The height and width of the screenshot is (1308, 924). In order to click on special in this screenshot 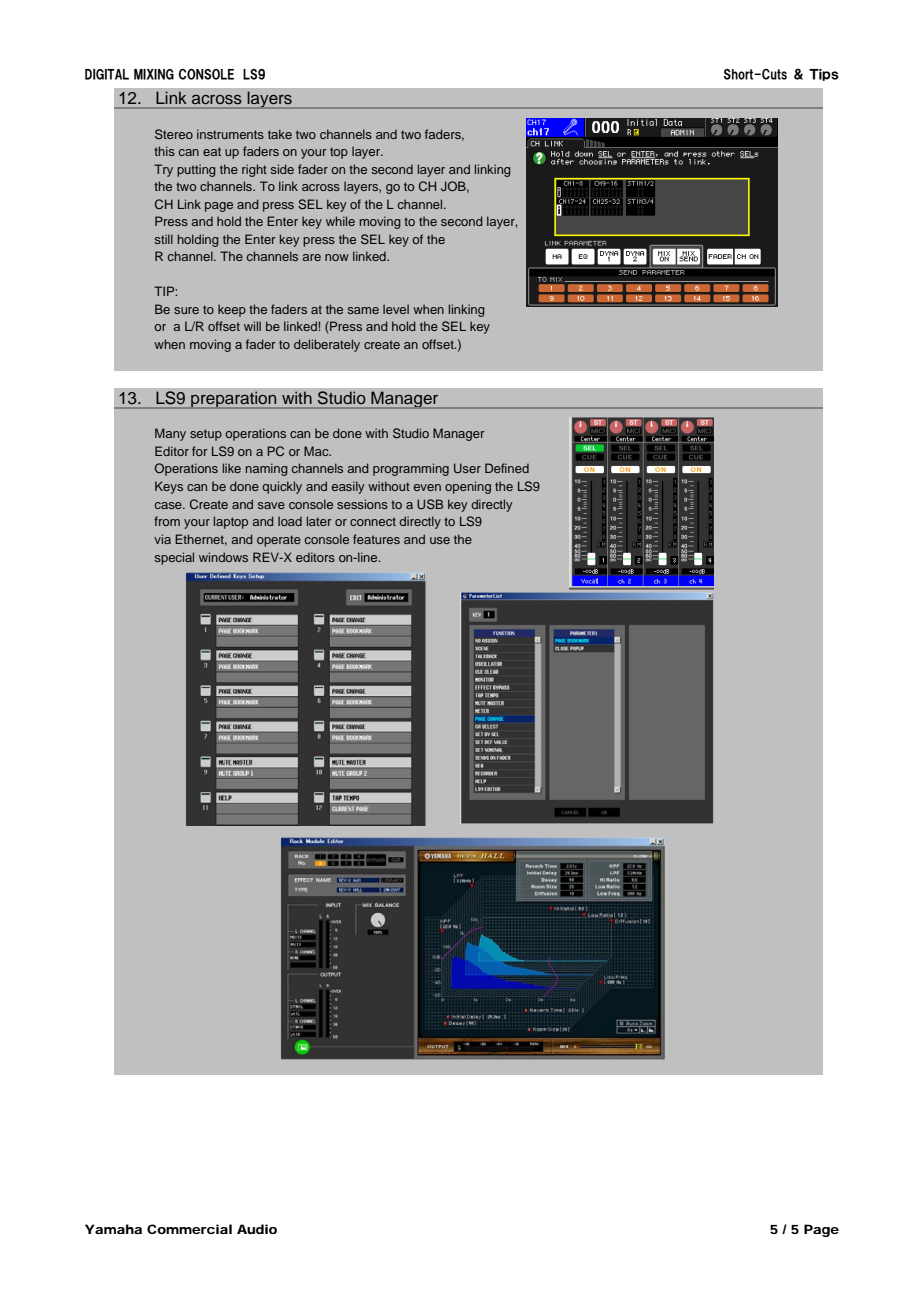, I will do `click(174, 558)`.
